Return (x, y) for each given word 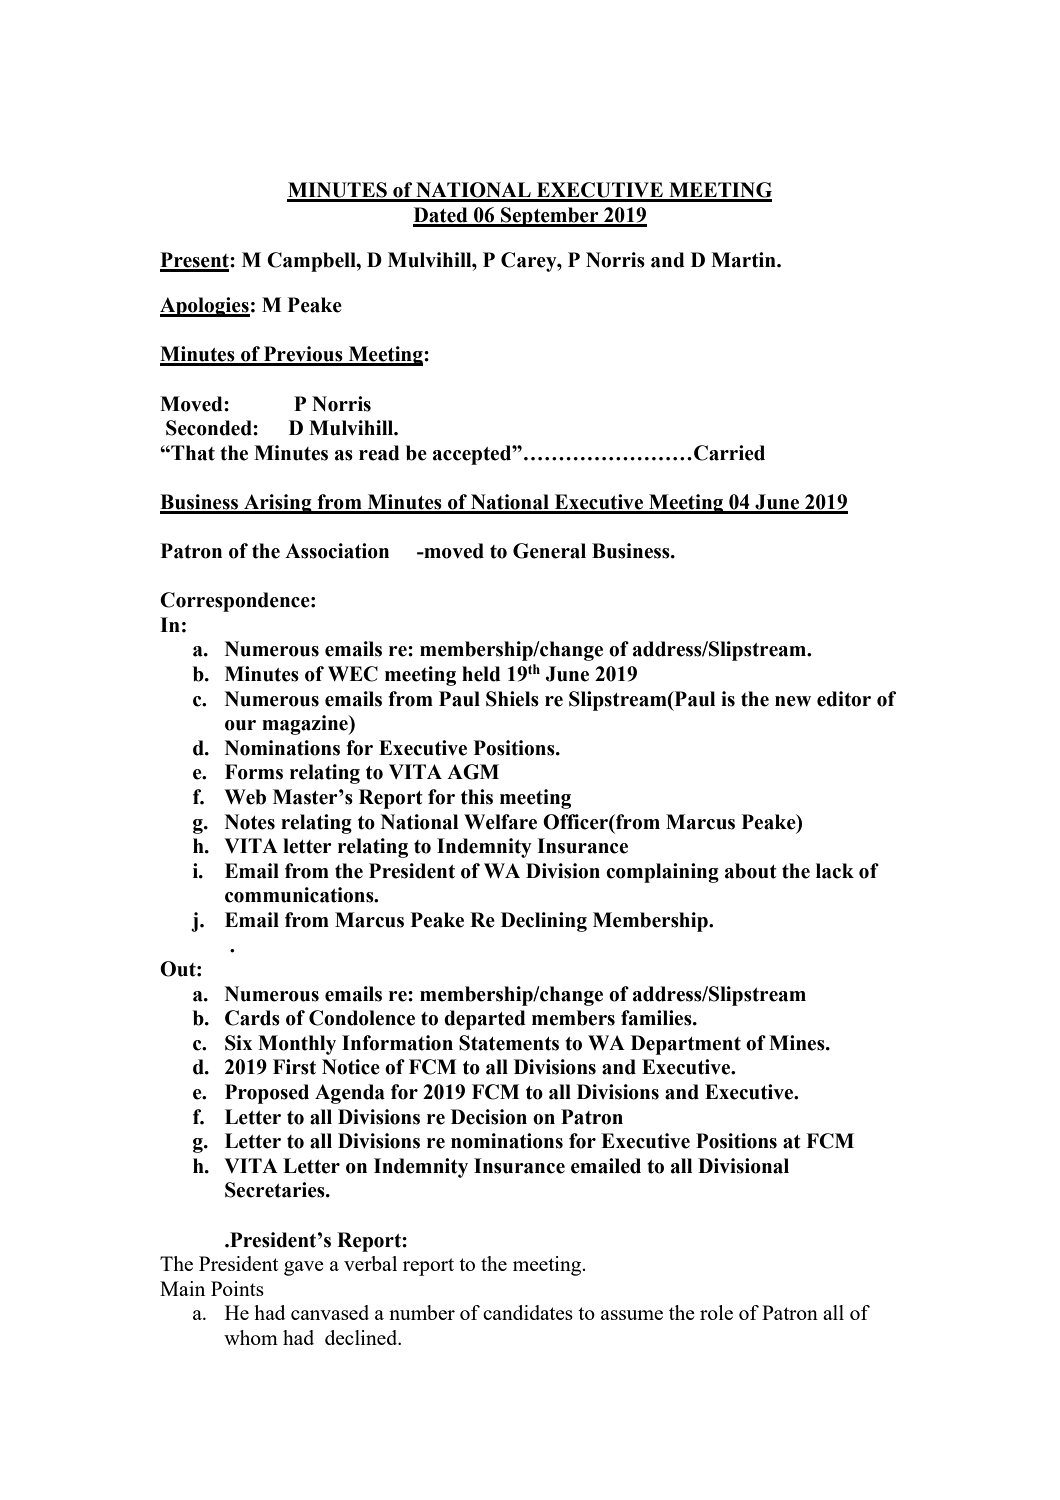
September (550, 217)
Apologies (205, 307)
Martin (744, 260)
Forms (254, 772)
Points (237, 1288)
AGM (473, 772)
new (793, 701)
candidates (528, 1312)
